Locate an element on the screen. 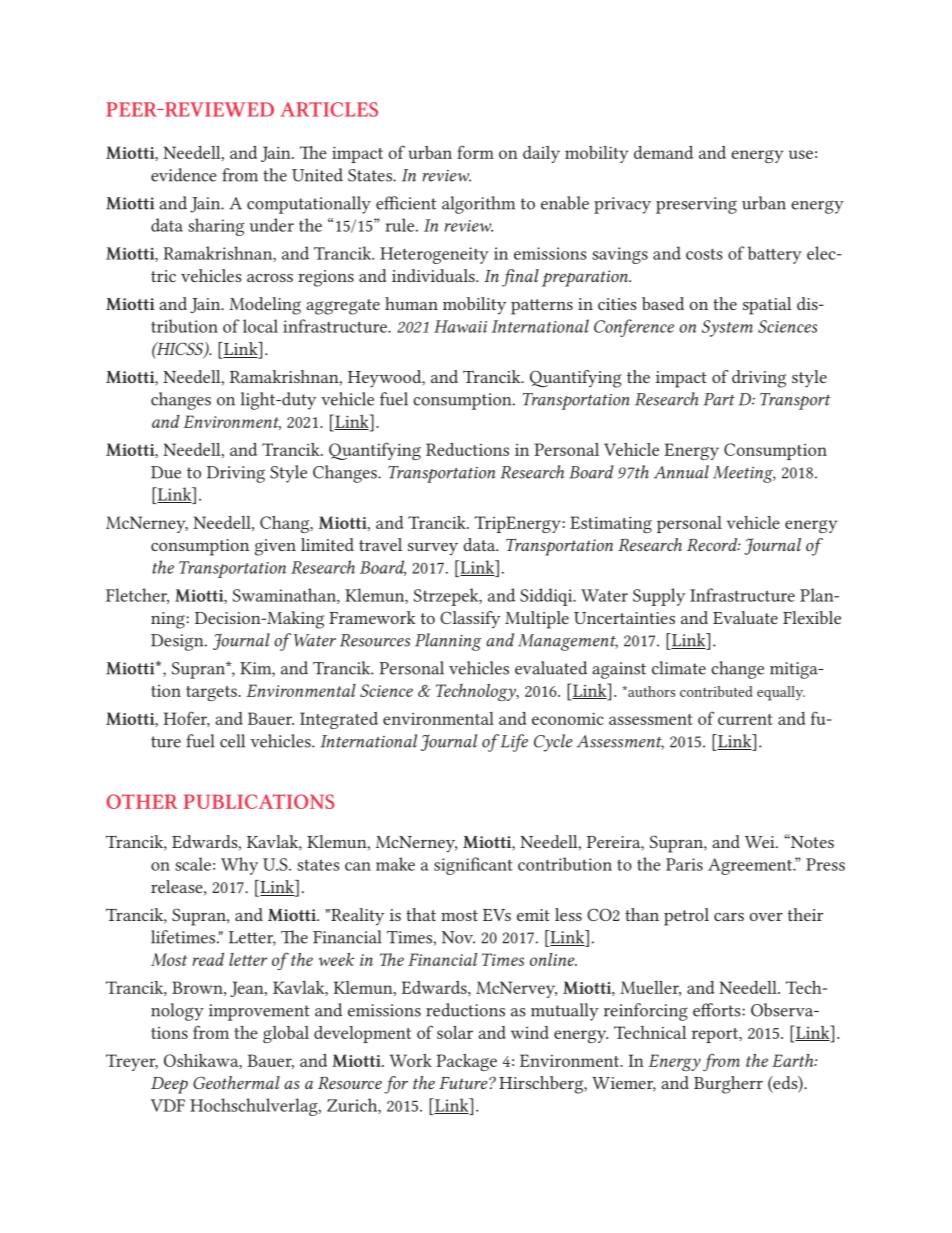  Part is located at coordinates (719, 399).
